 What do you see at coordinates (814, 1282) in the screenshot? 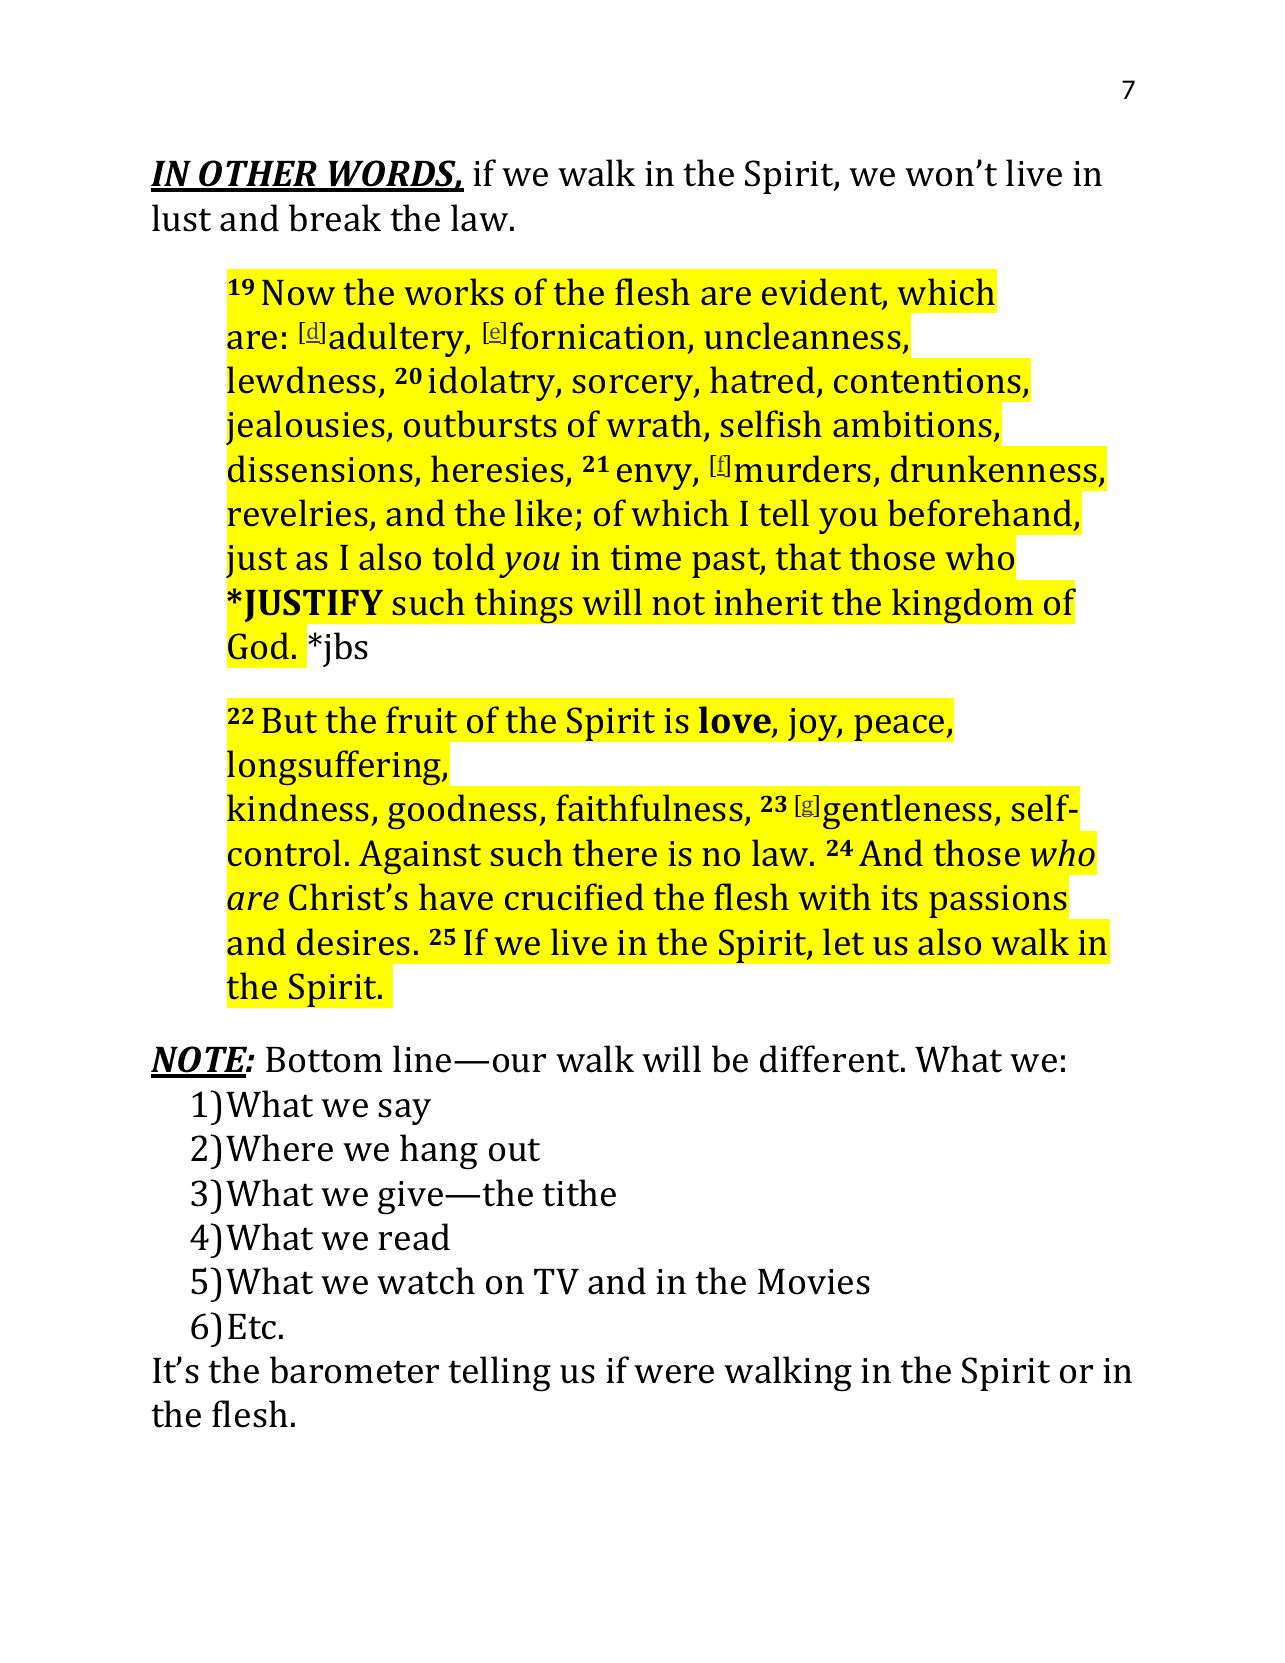
I see `Movies` at bounding box center [814, 1282].
